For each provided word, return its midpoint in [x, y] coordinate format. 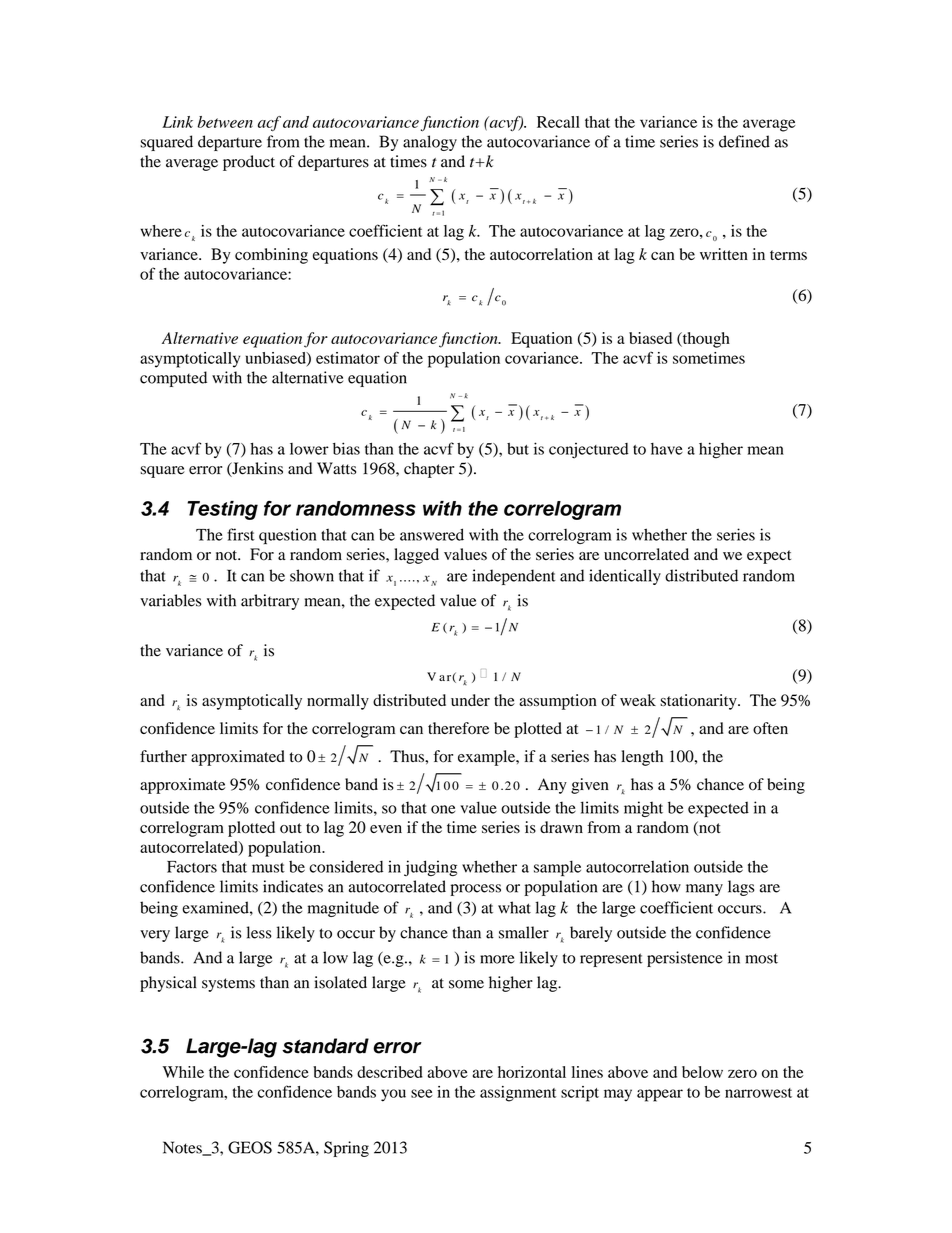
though [705, 340]
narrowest [758, 1093]
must [268, 868]
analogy [430, 143]
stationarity [699, 702]
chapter [429, 470]
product [249, 163]
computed [173, 379]
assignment [518, 1094]
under [470, 700]
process [475, 890]
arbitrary [270, 602]
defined [744, 141]
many [704, 890]
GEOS [250, 1147]
